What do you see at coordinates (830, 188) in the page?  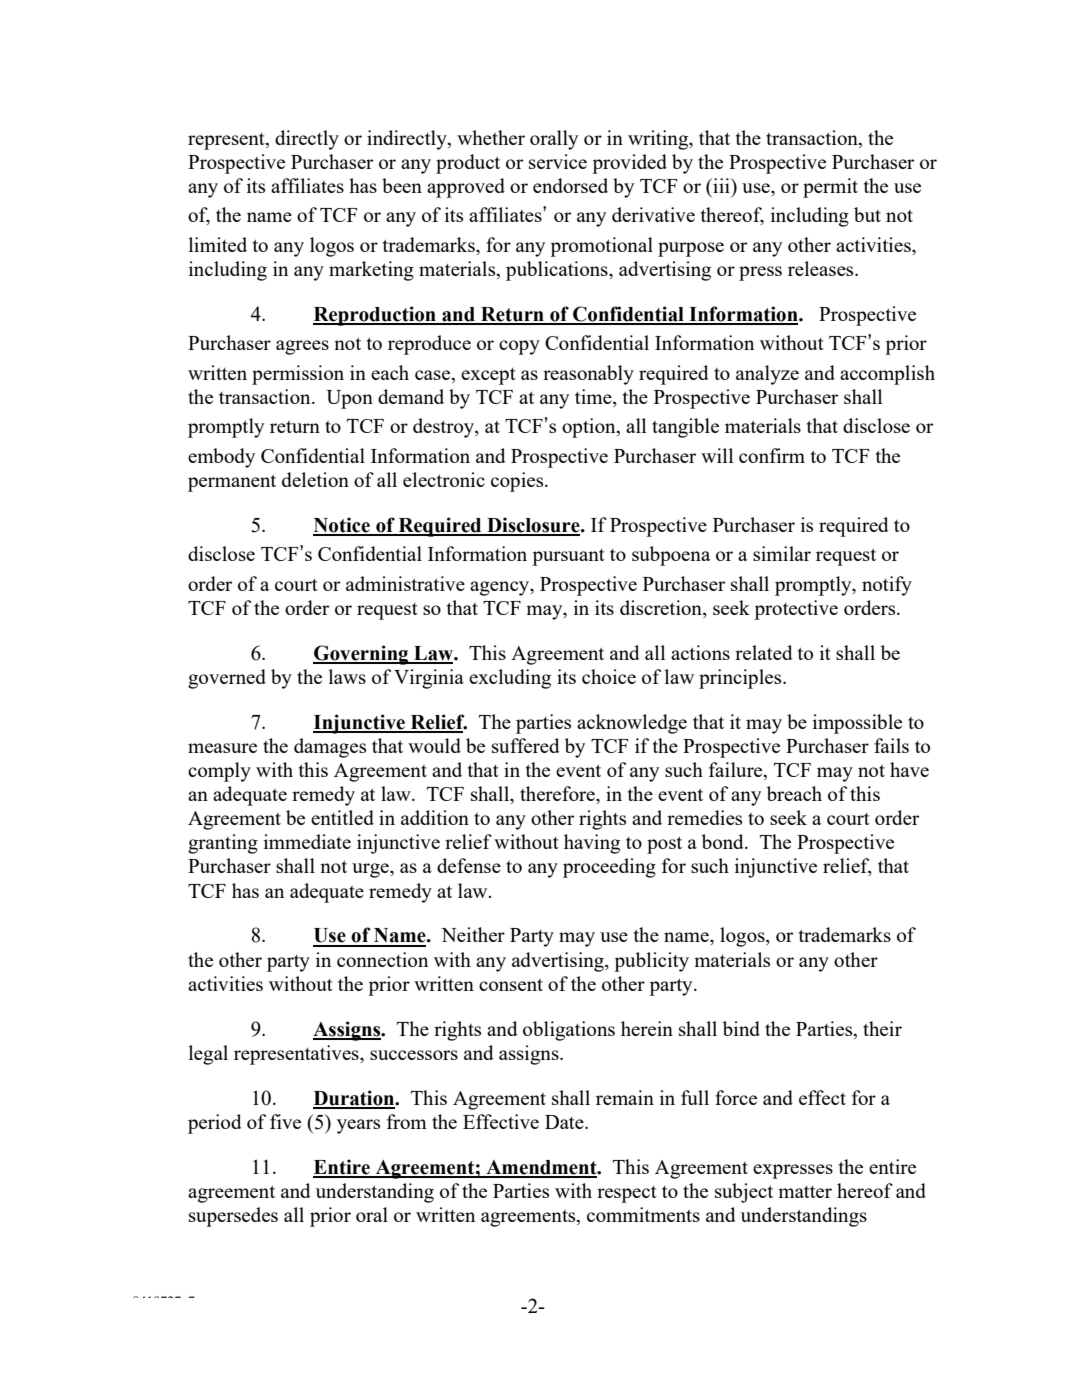 I see `permit` at bounding box center [830, 188].
